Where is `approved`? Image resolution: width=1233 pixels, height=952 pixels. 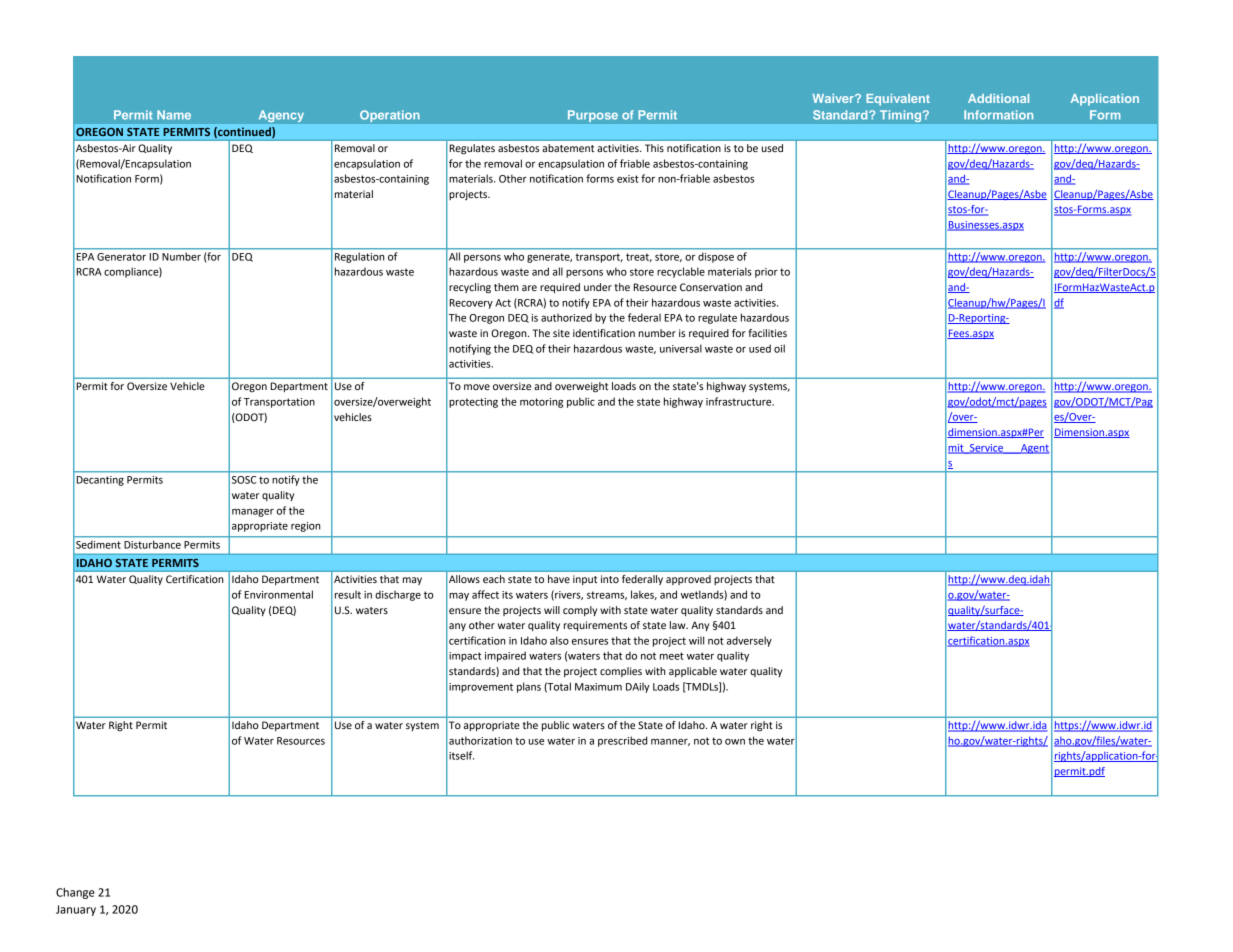
approved is located at coordinates (688, 580).
